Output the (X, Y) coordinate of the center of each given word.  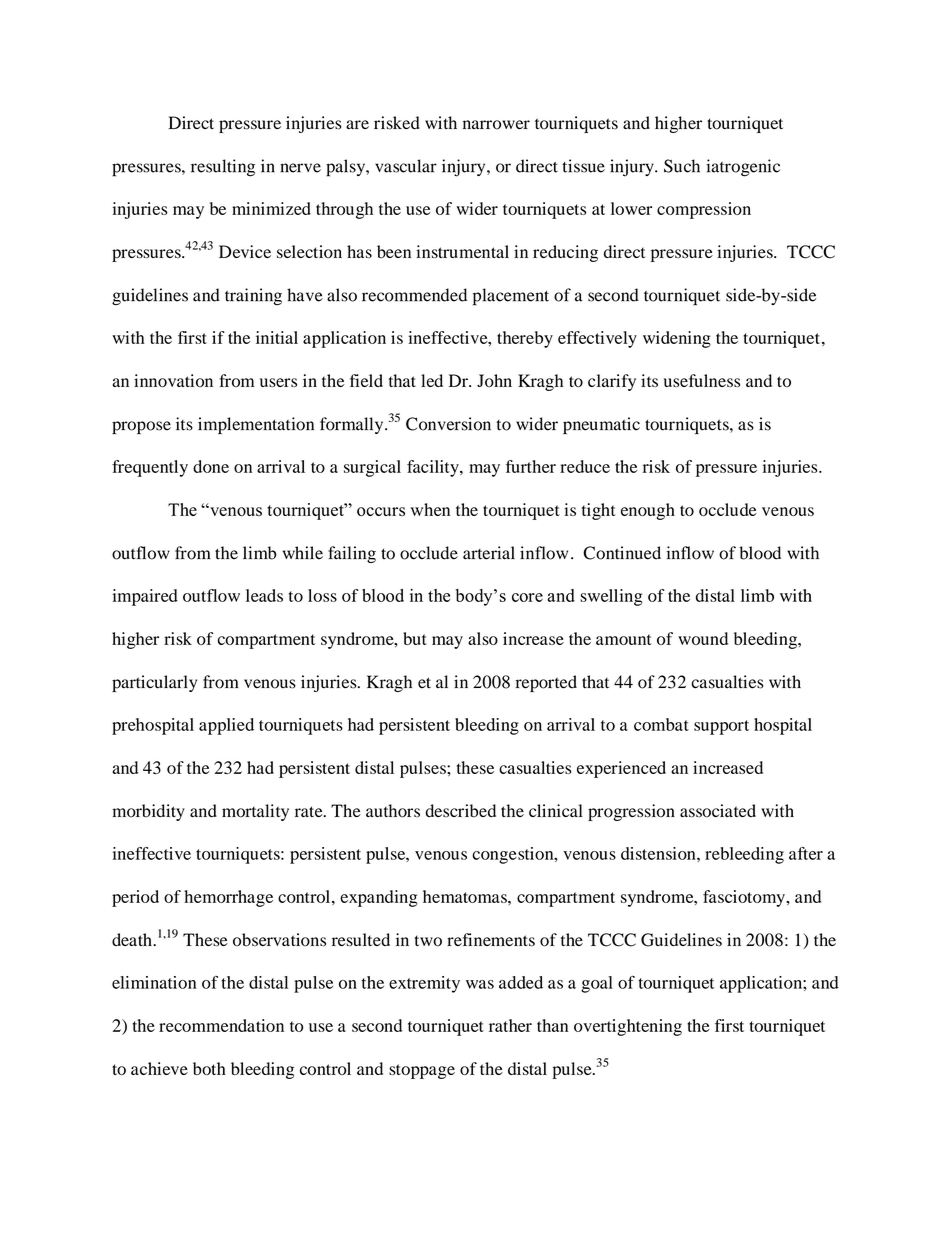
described (461, 811)
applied (226, 726)
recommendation (221, 1025)
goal (597, 984)
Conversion (448, 424)
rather (510, 1025)
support (721, 727)
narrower (496, 125)
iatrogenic (743, 168)
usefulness (702, 380)
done (211, 466)
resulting (223, 168)
